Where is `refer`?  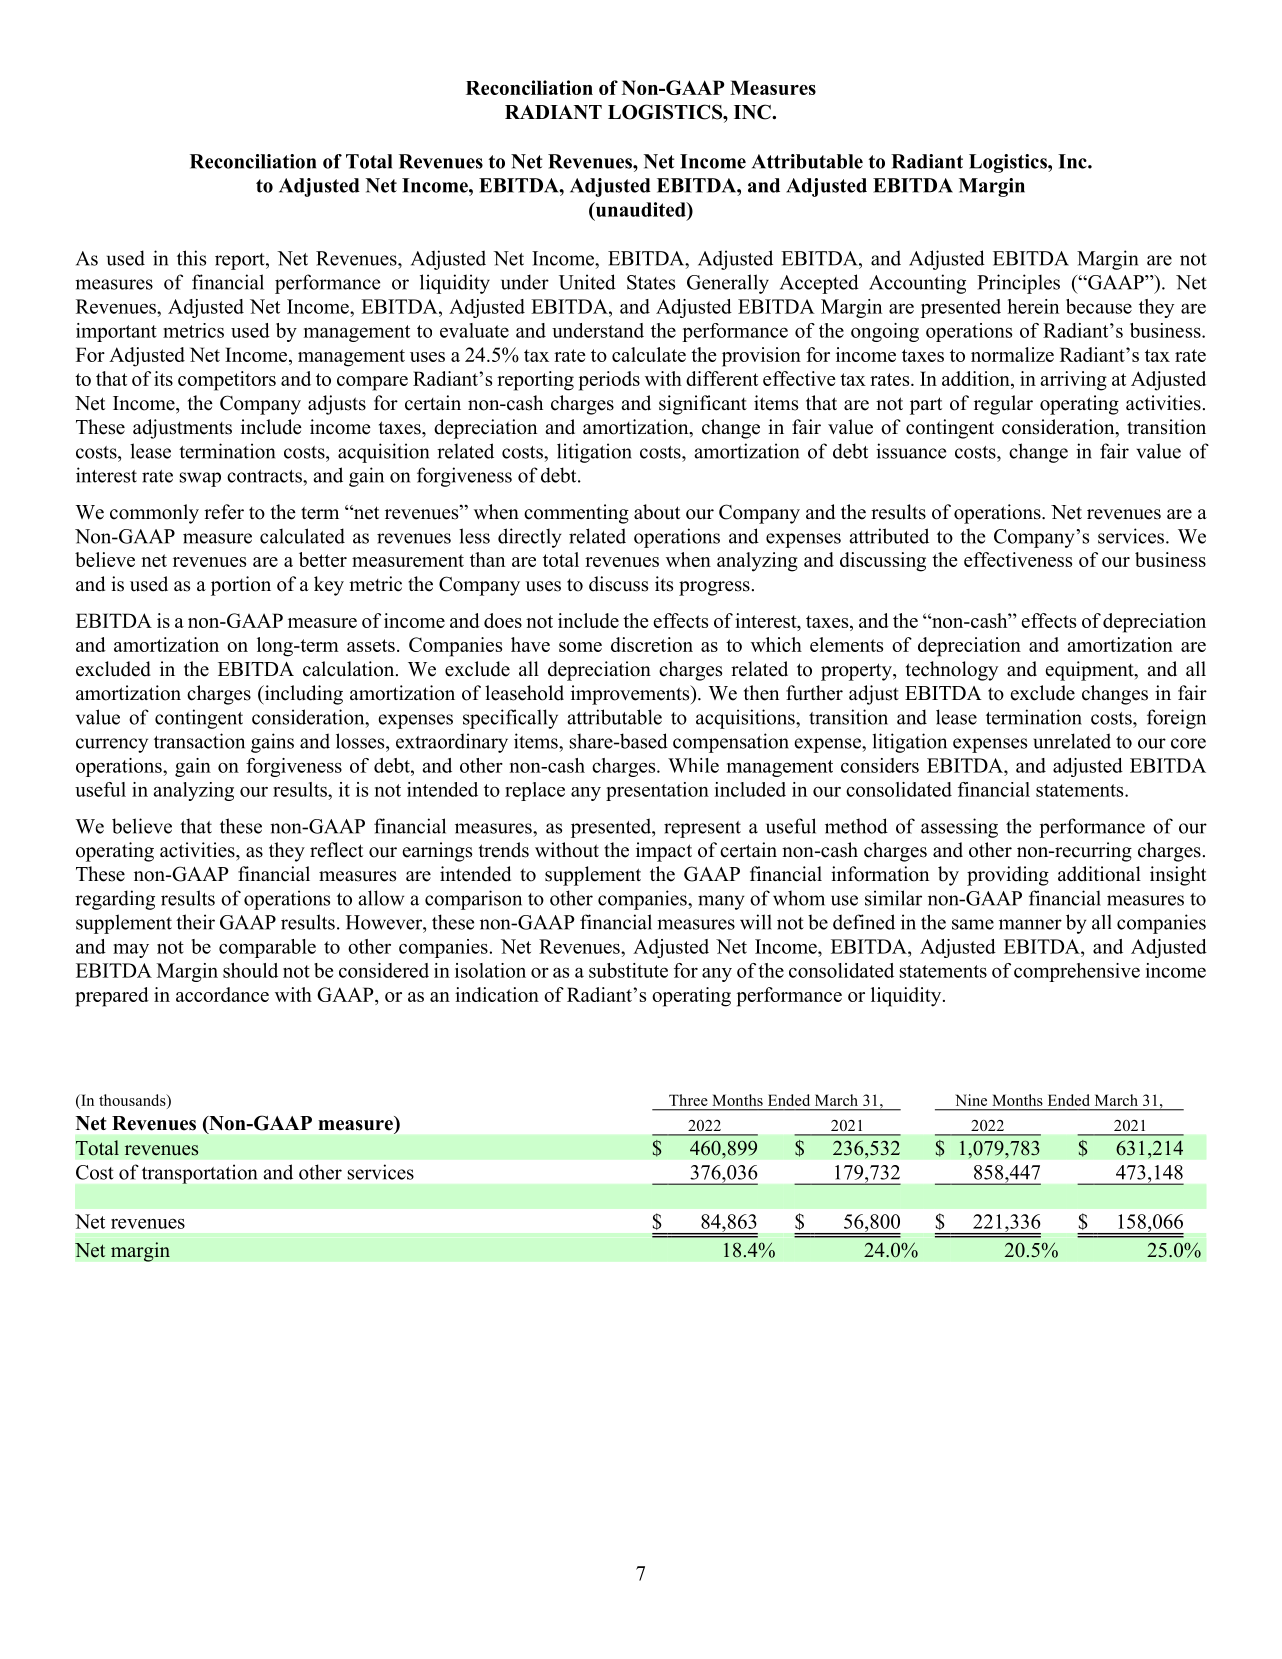 refer is located at coordinates (224, 512).
